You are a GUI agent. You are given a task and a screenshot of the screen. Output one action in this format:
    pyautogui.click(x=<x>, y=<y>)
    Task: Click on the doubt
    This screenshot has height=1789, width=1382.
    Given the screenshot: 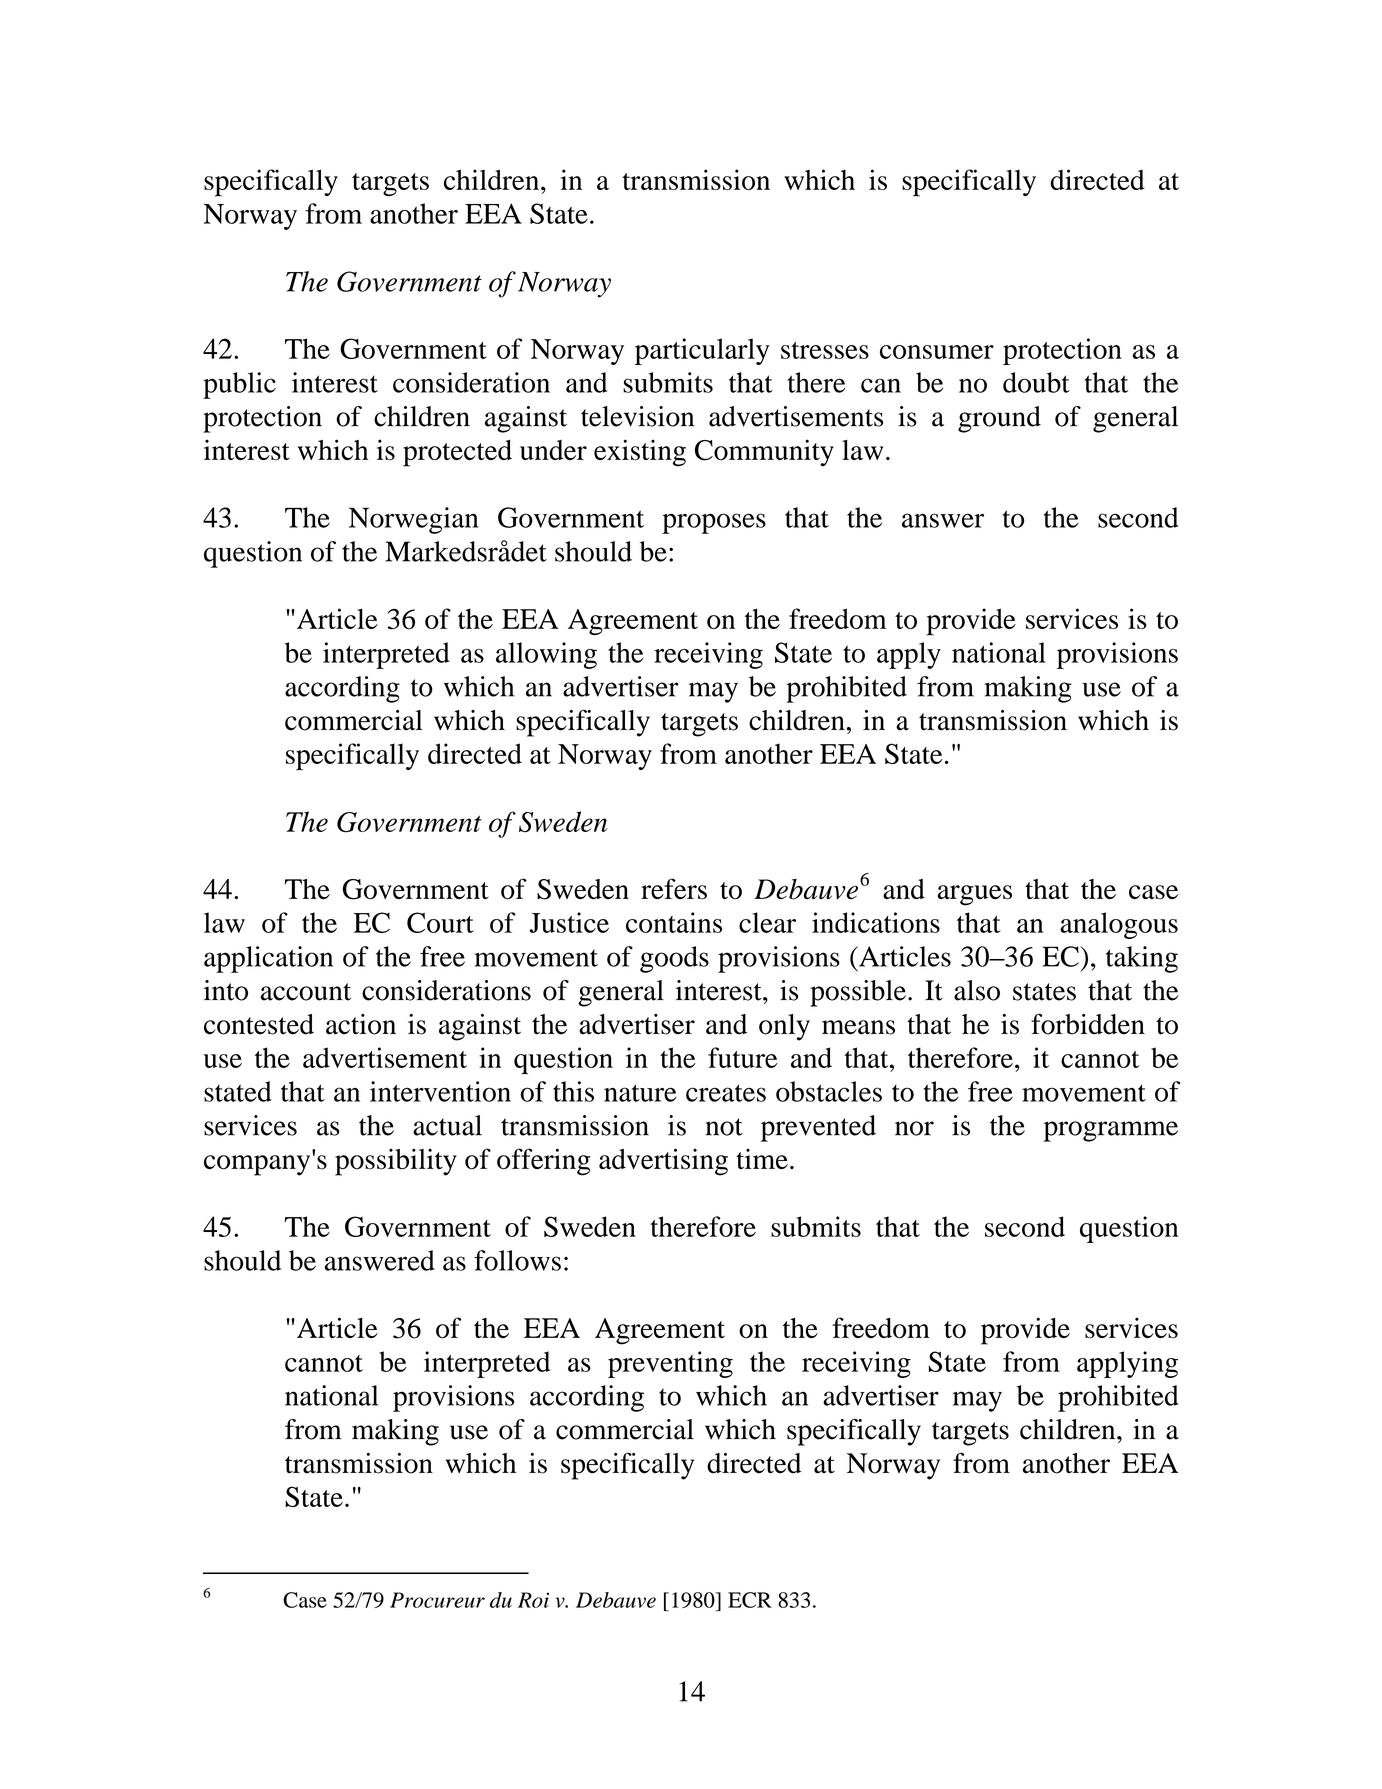 What is the action you would take?
    pyautogui.click(x=1036, y=382)
